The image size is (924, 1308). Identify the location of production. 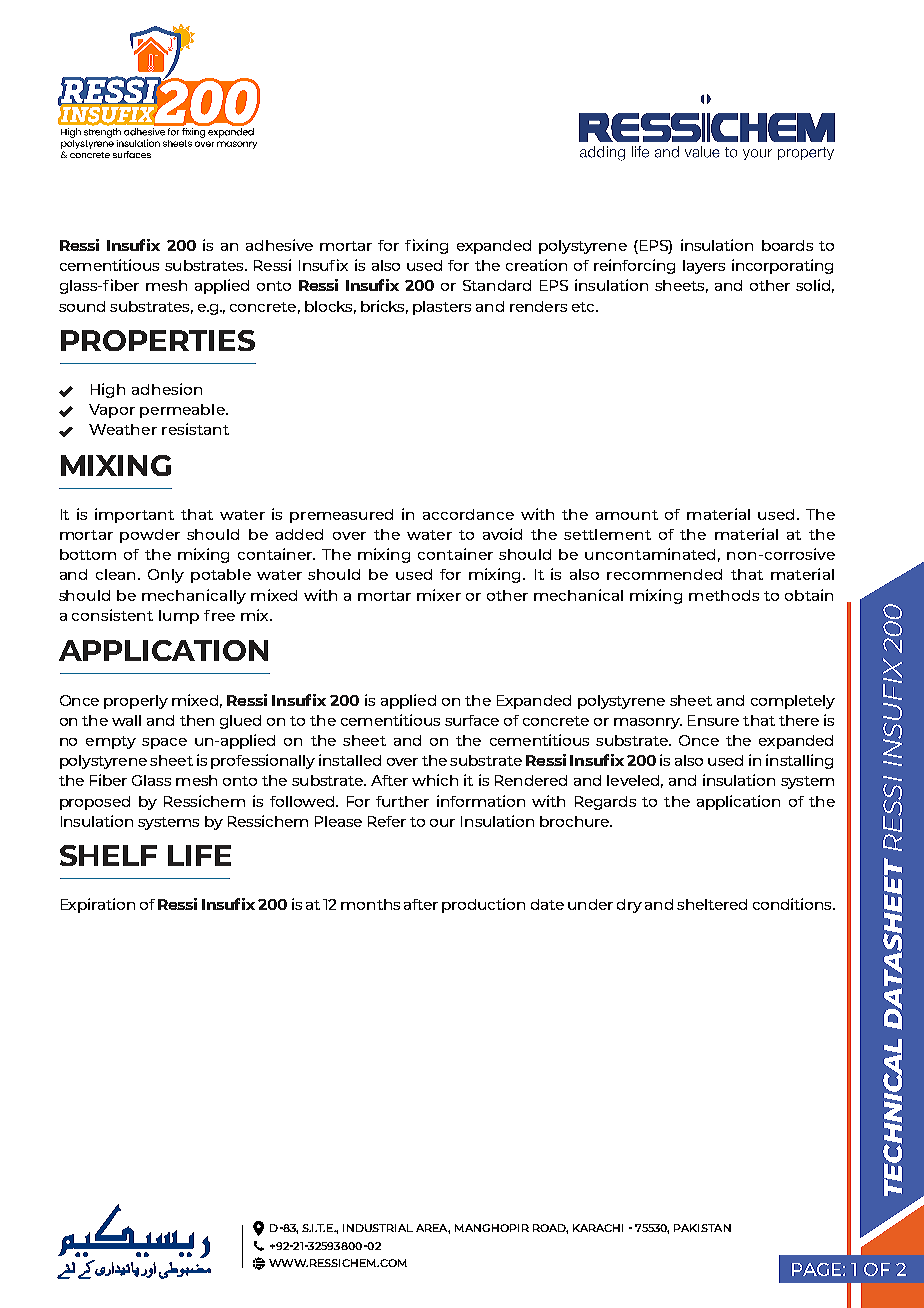
(483, 905).
